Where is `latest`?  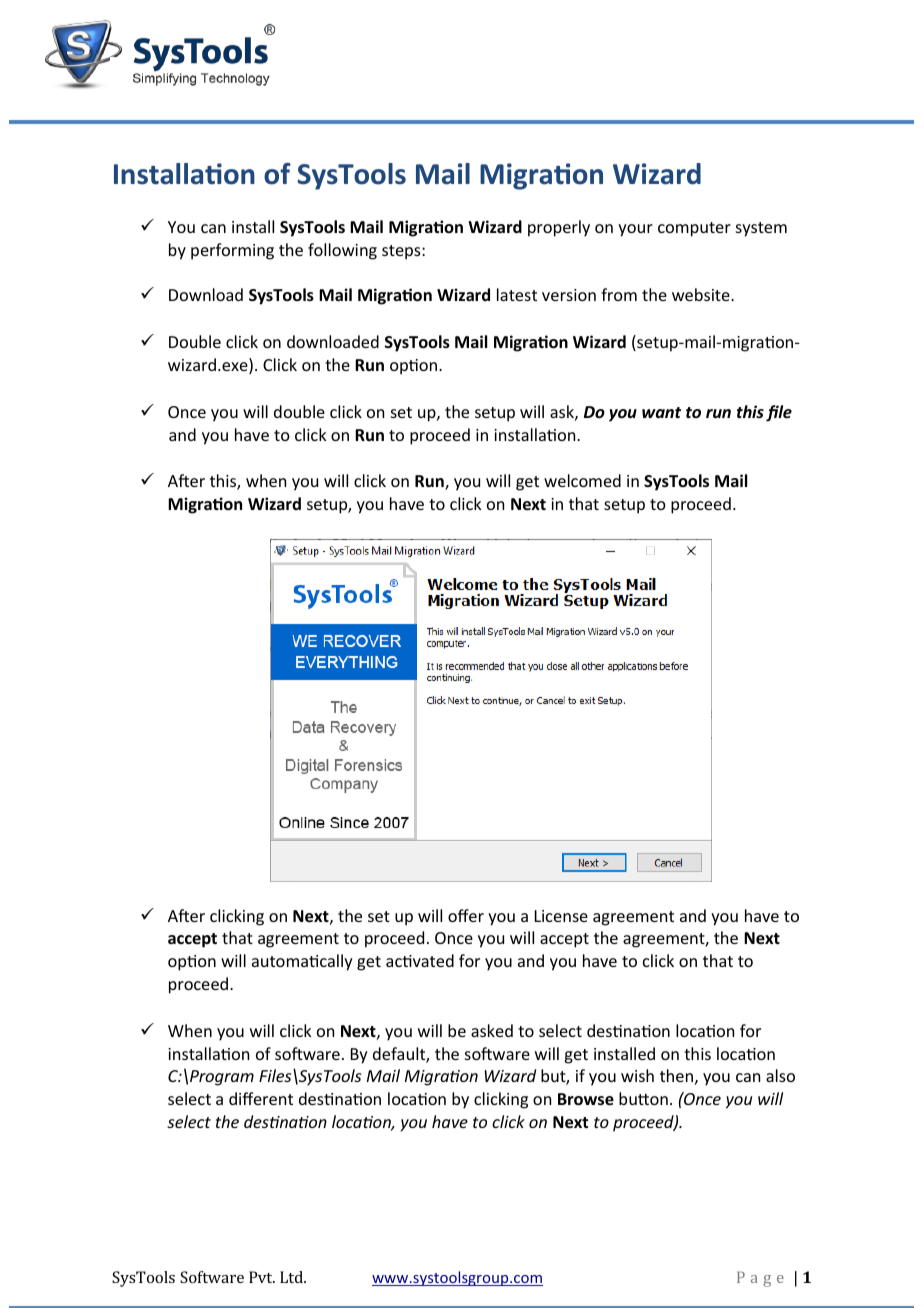 latest is located at coordinates (517, 294).
